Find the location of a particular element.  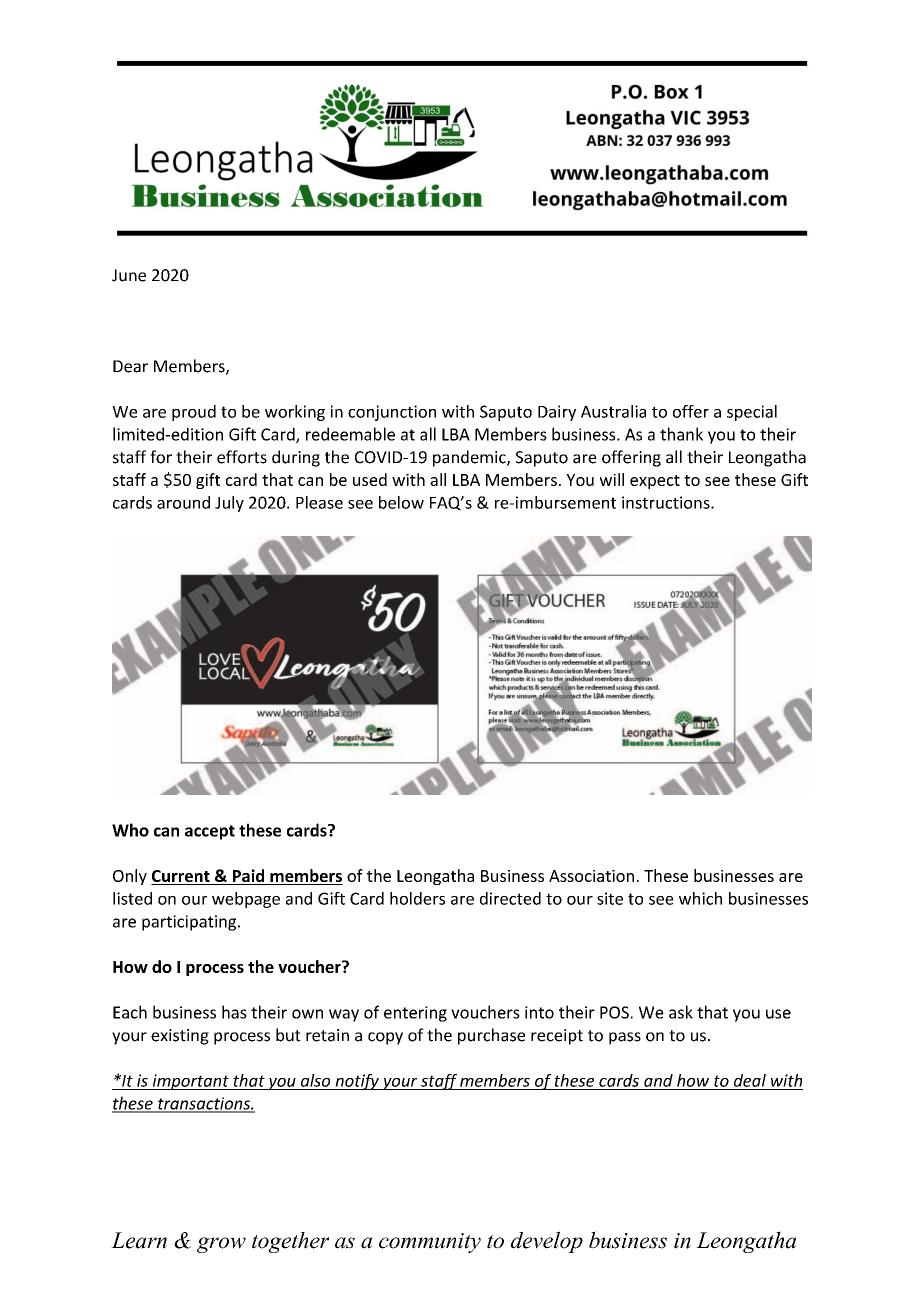

accept is located at coordinates (210, 832).
